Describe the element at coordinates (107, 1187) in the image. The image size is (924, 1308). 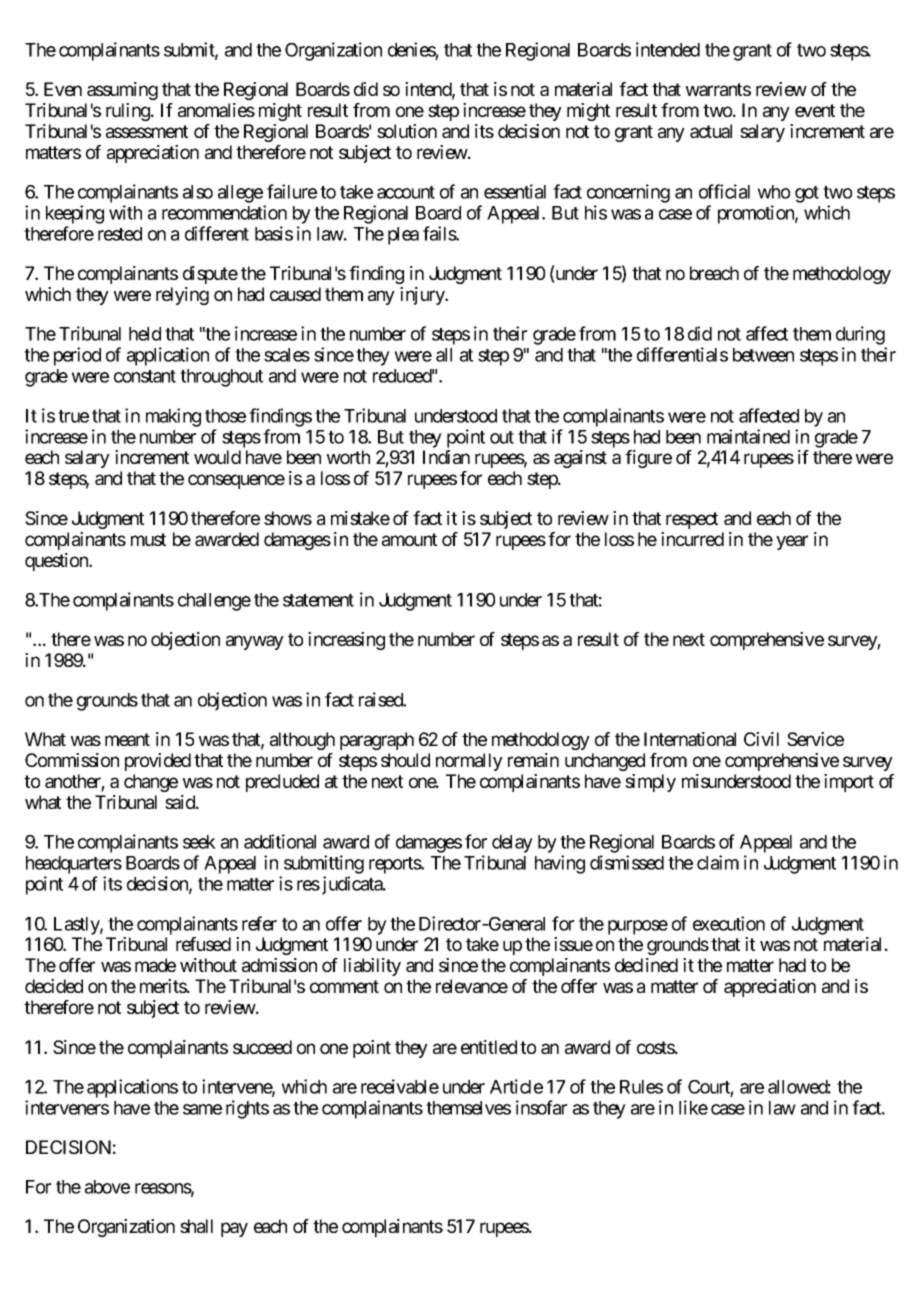
I see `above` at that location.
